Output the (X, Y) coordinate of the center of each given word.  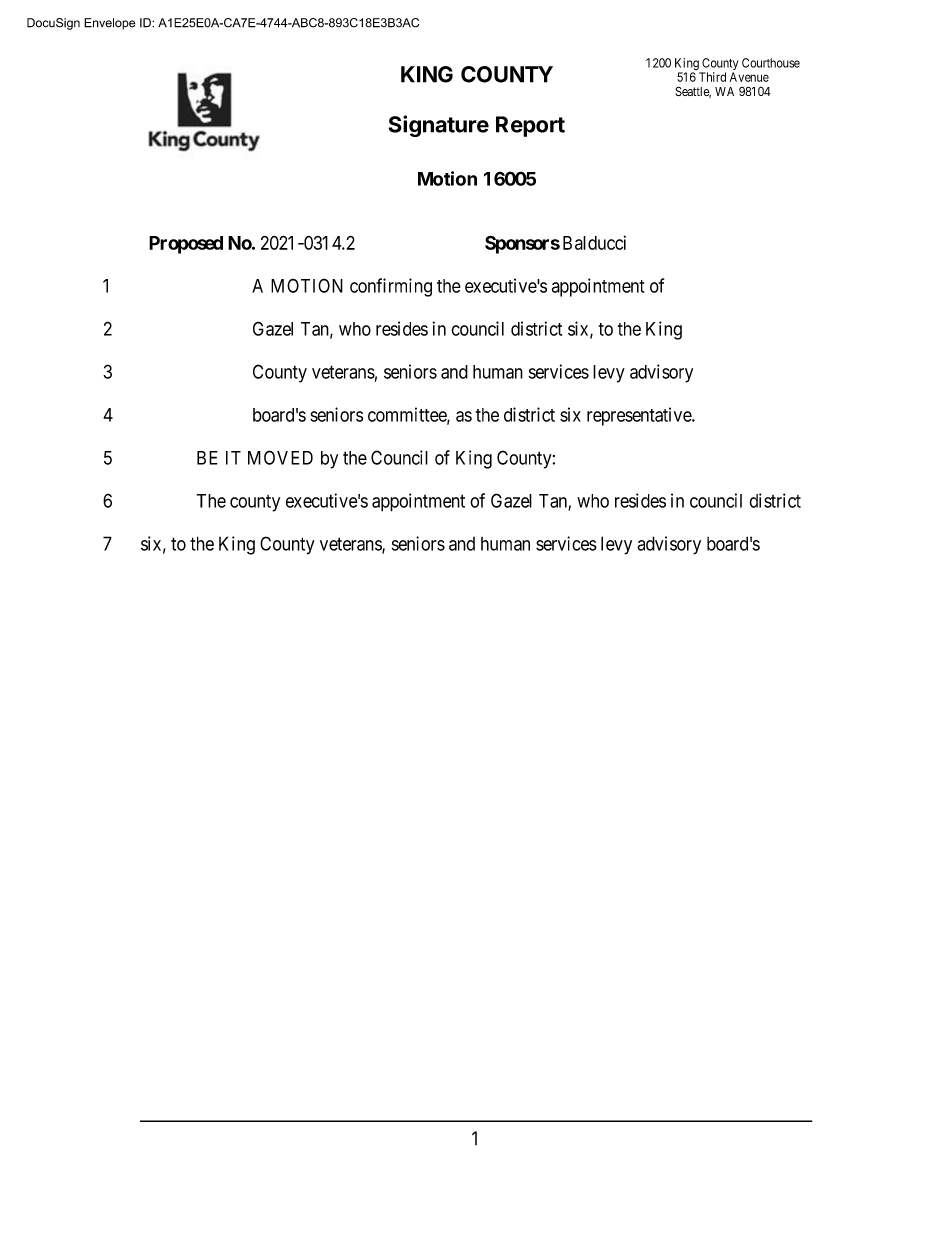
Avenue (749, 77)
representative (640, 416)
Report (530, 126)
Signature (439, 126)
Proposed (186, 245)
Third (712, 77)
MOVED (280, 457)
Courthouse (771, 63)
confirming (391, 287)
